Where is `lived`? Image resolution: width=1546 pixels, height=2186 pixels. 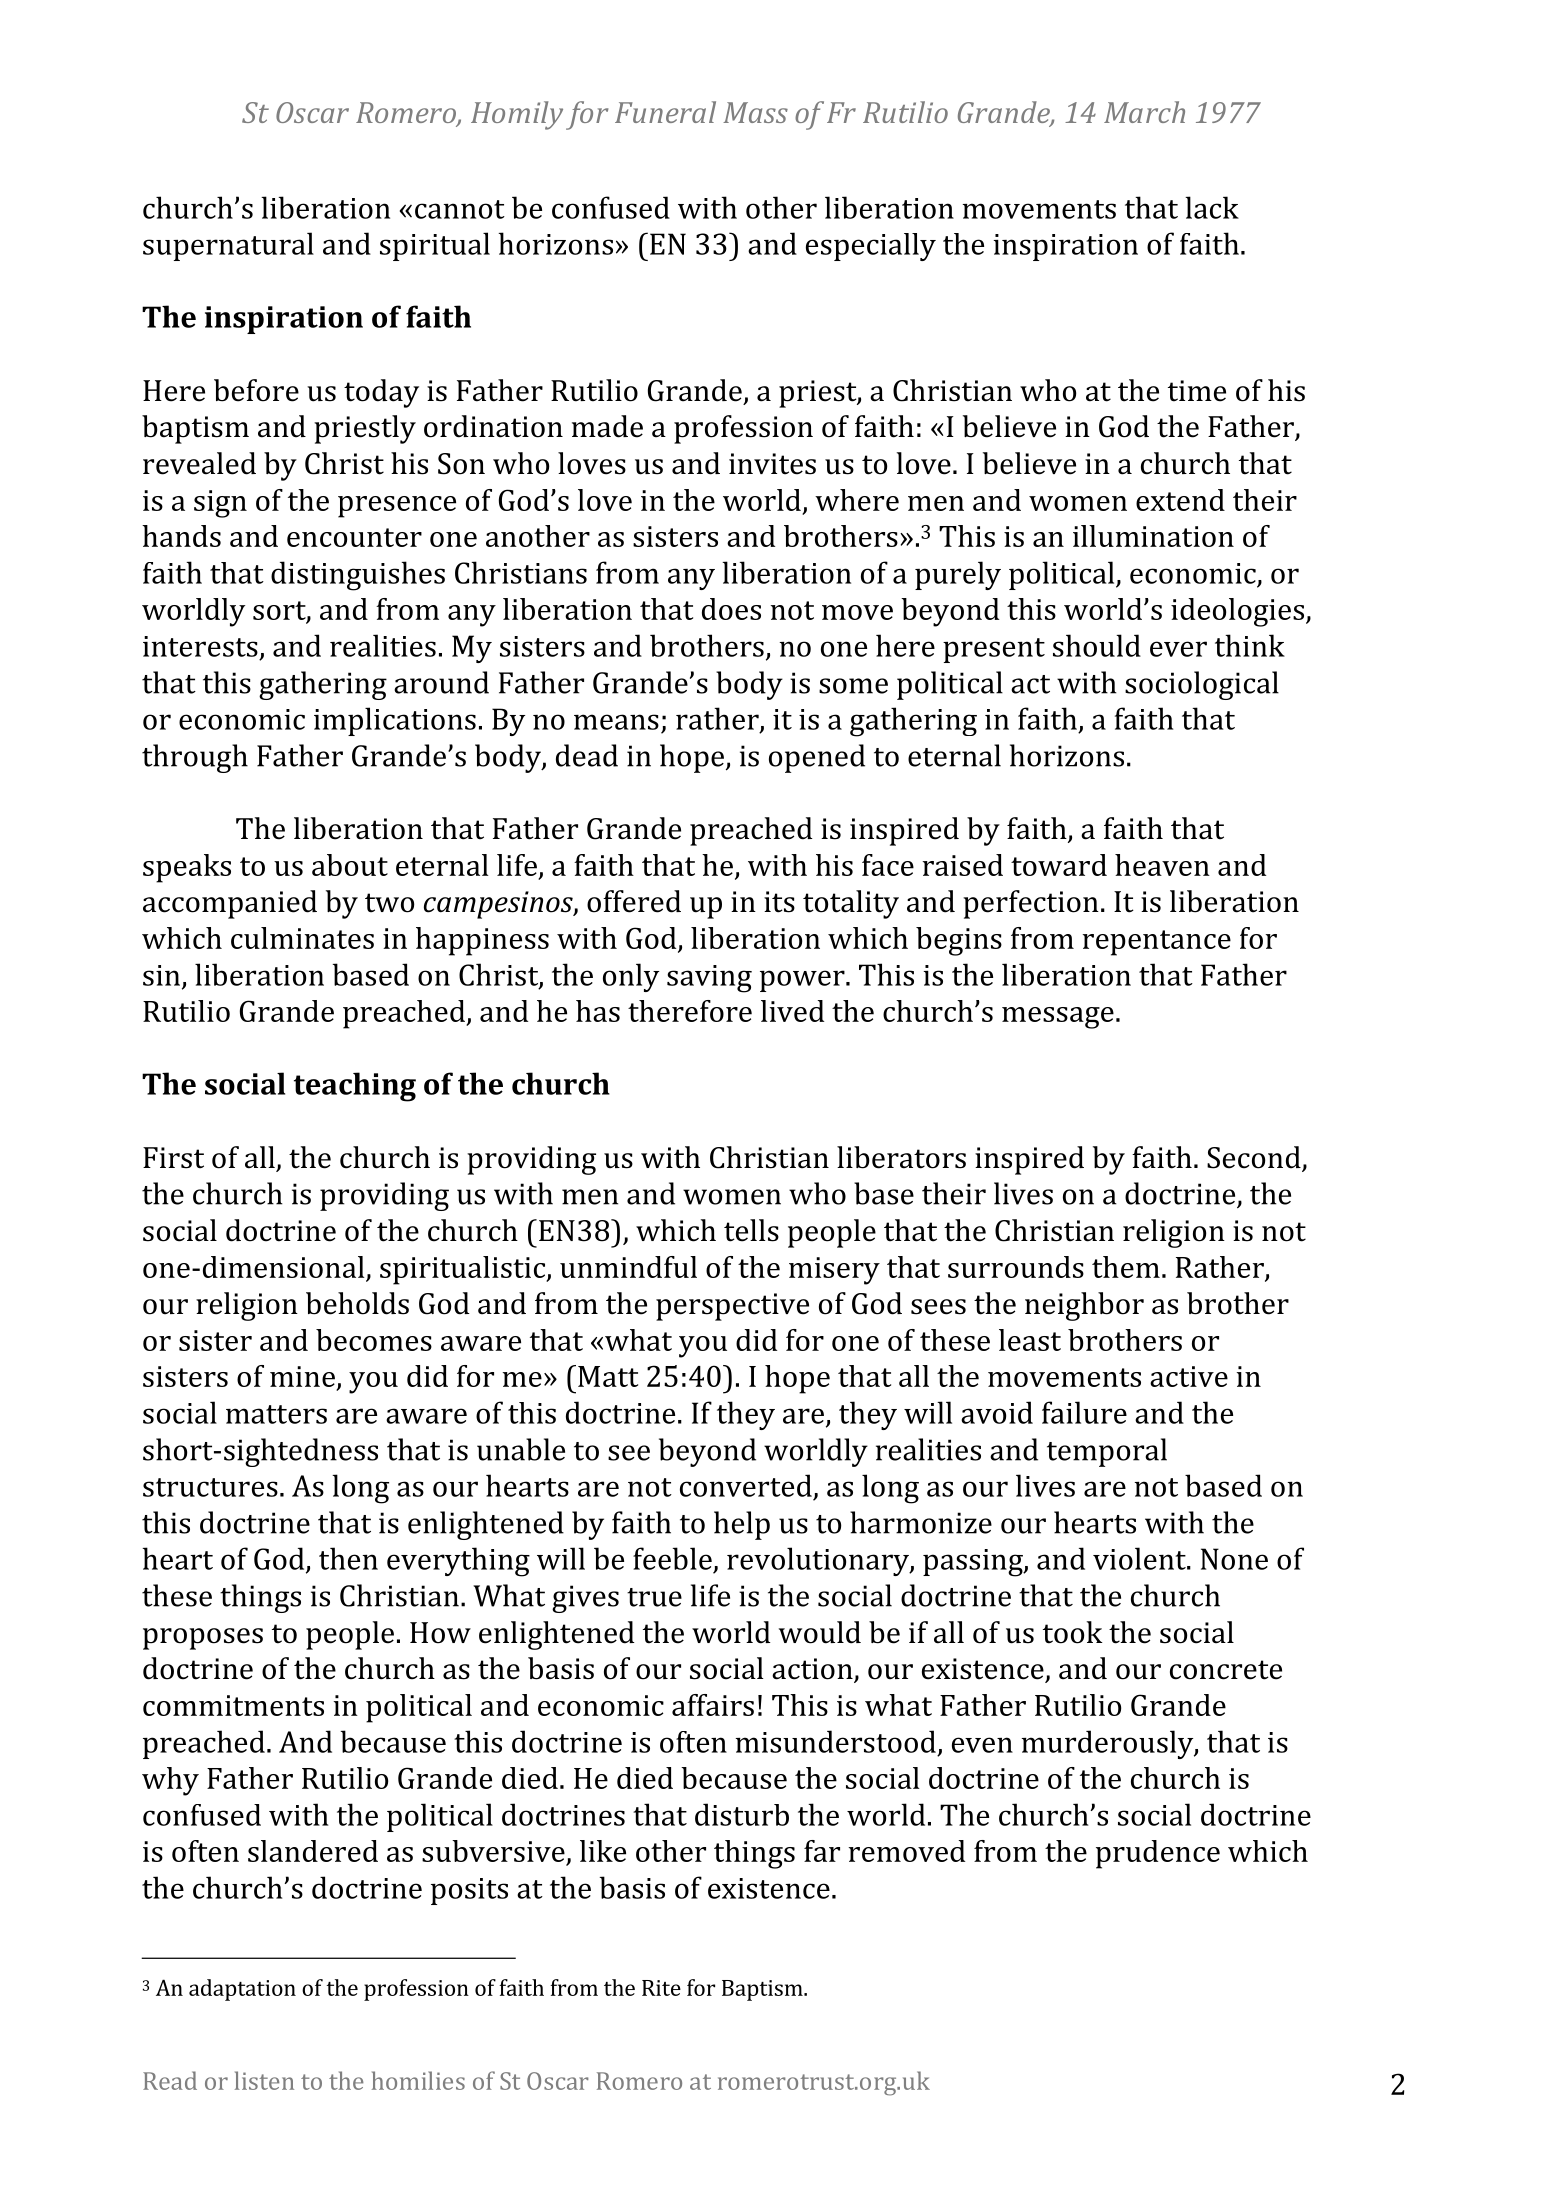
lived is located at coordinates (792, 1011).
